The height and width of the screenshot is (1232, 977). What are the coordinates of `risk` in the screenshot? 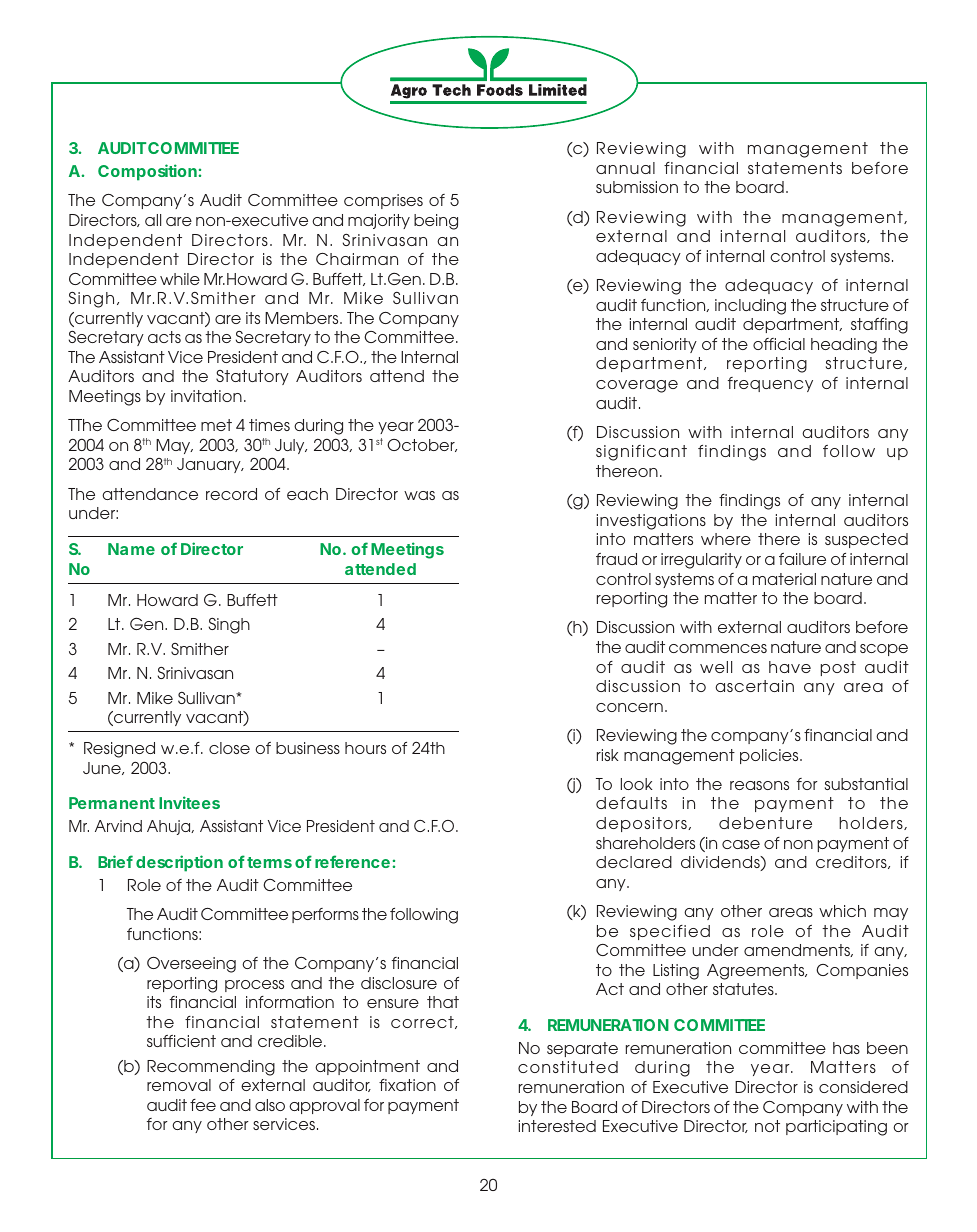 It's located at (608, 755).
